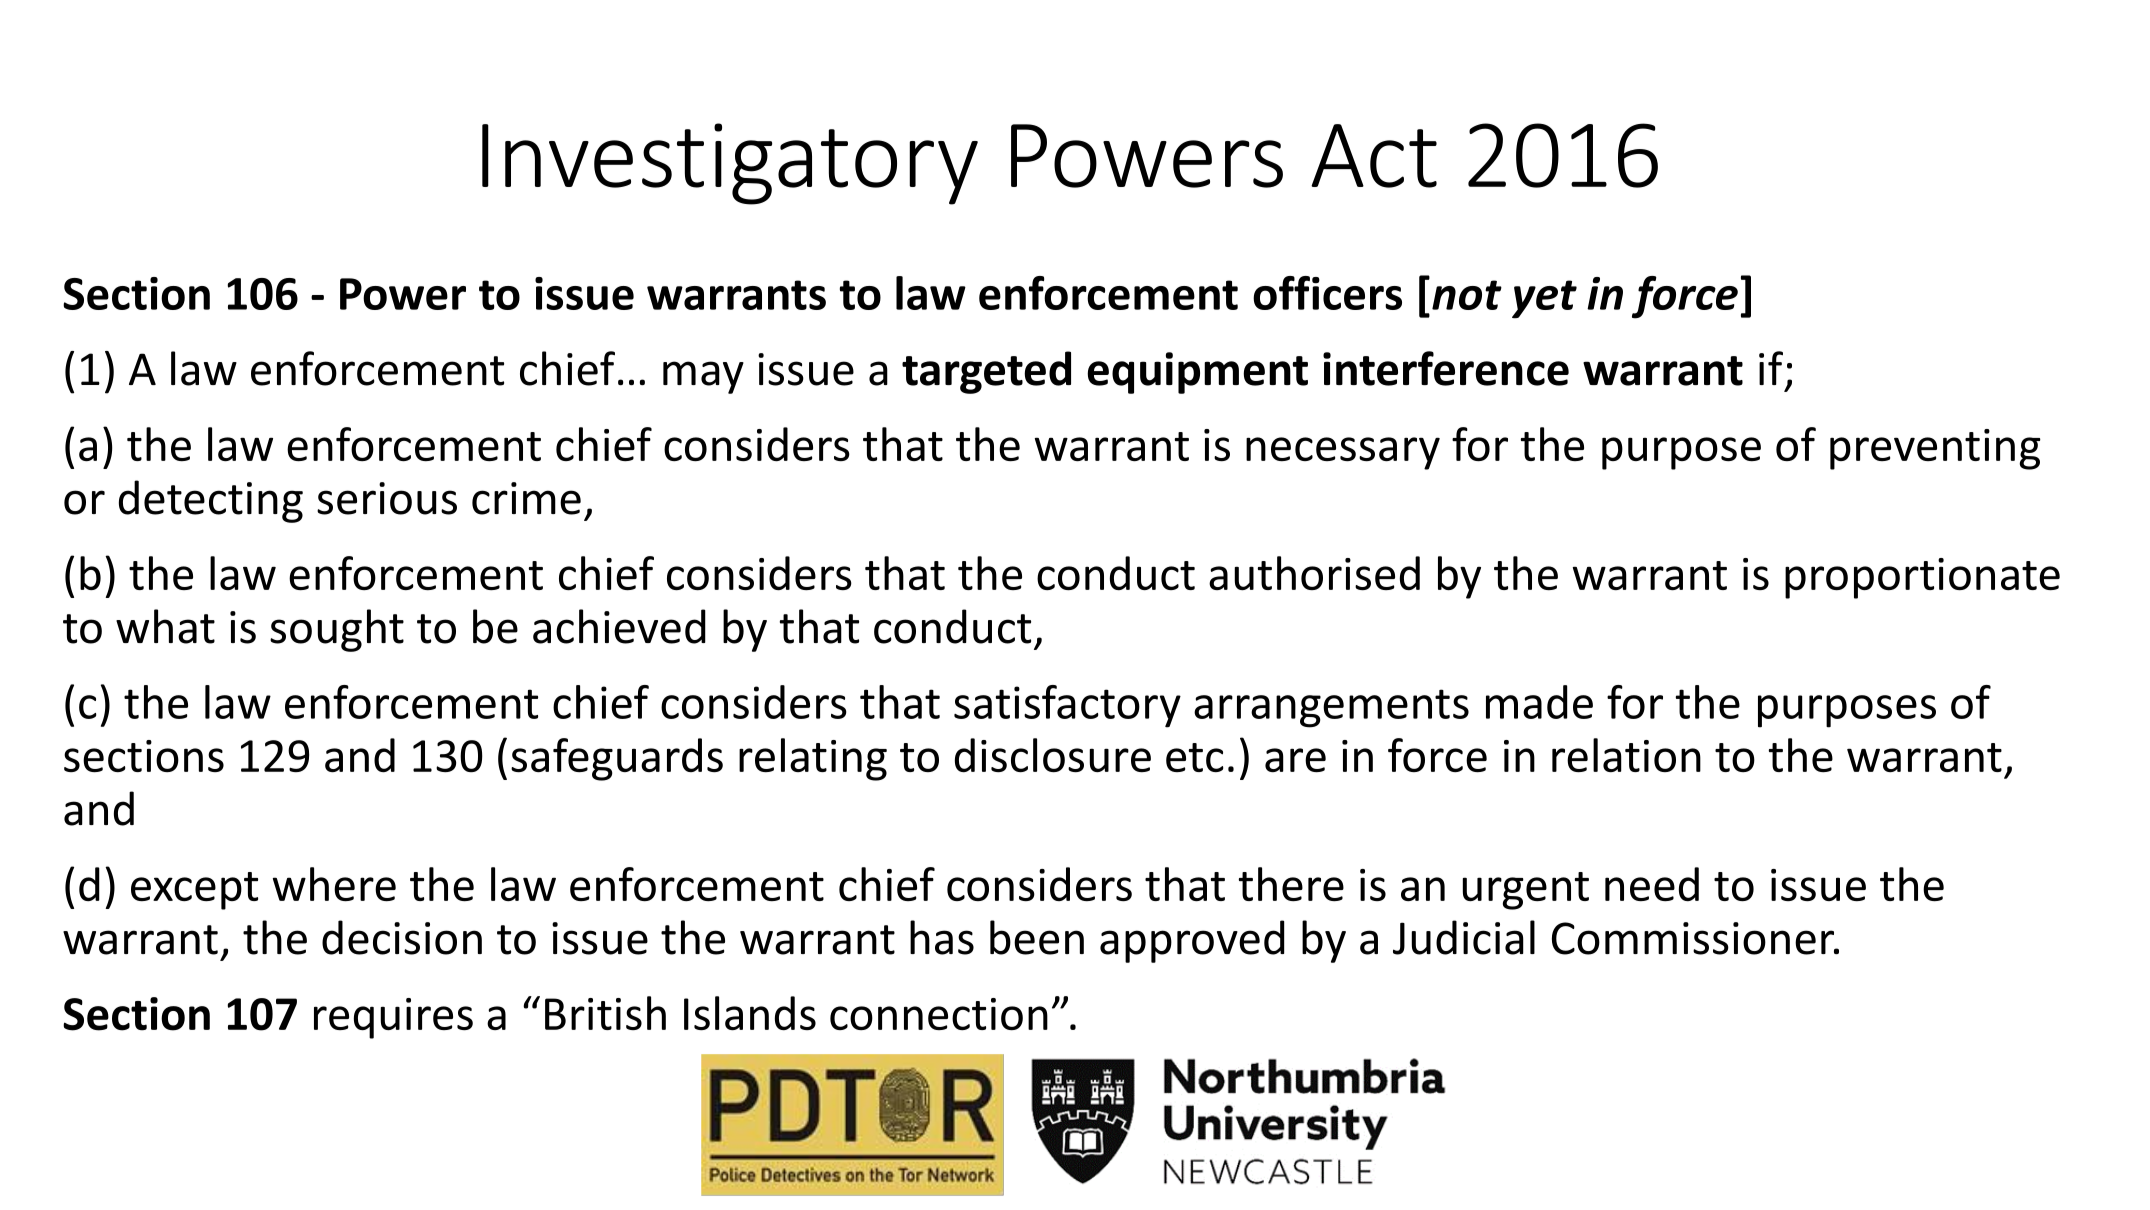 Image resolution: width=2150 pixels, height=1210 pixels. What do you see at coordinates (393, 1018) in the screenshot?
I see `requires` at bounding box center [393, 1018].
